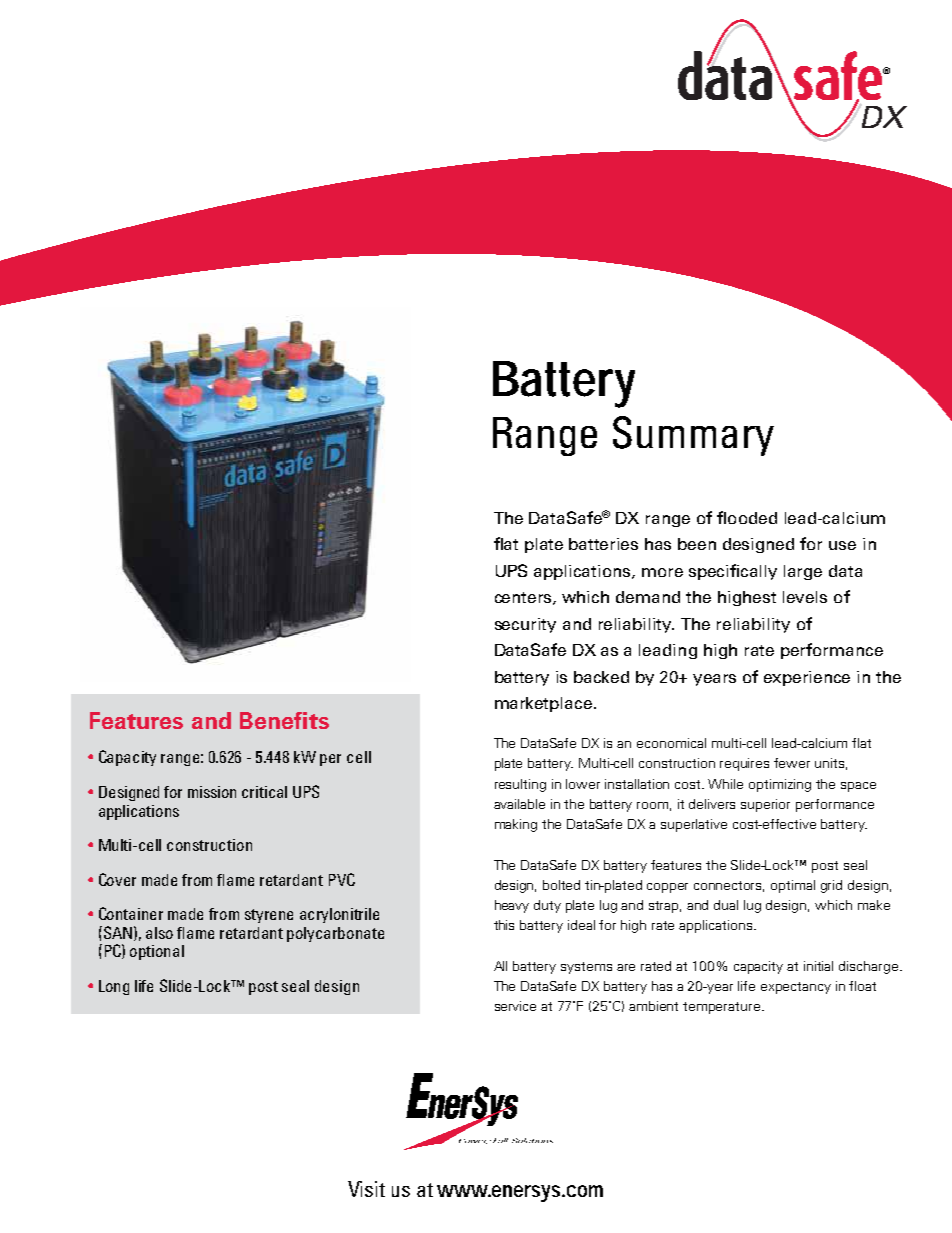 This screenshot has height=1233, width=952. Describe the element at coordinates (366, 1189) in the screenshot. I see `Visit` at that location.
